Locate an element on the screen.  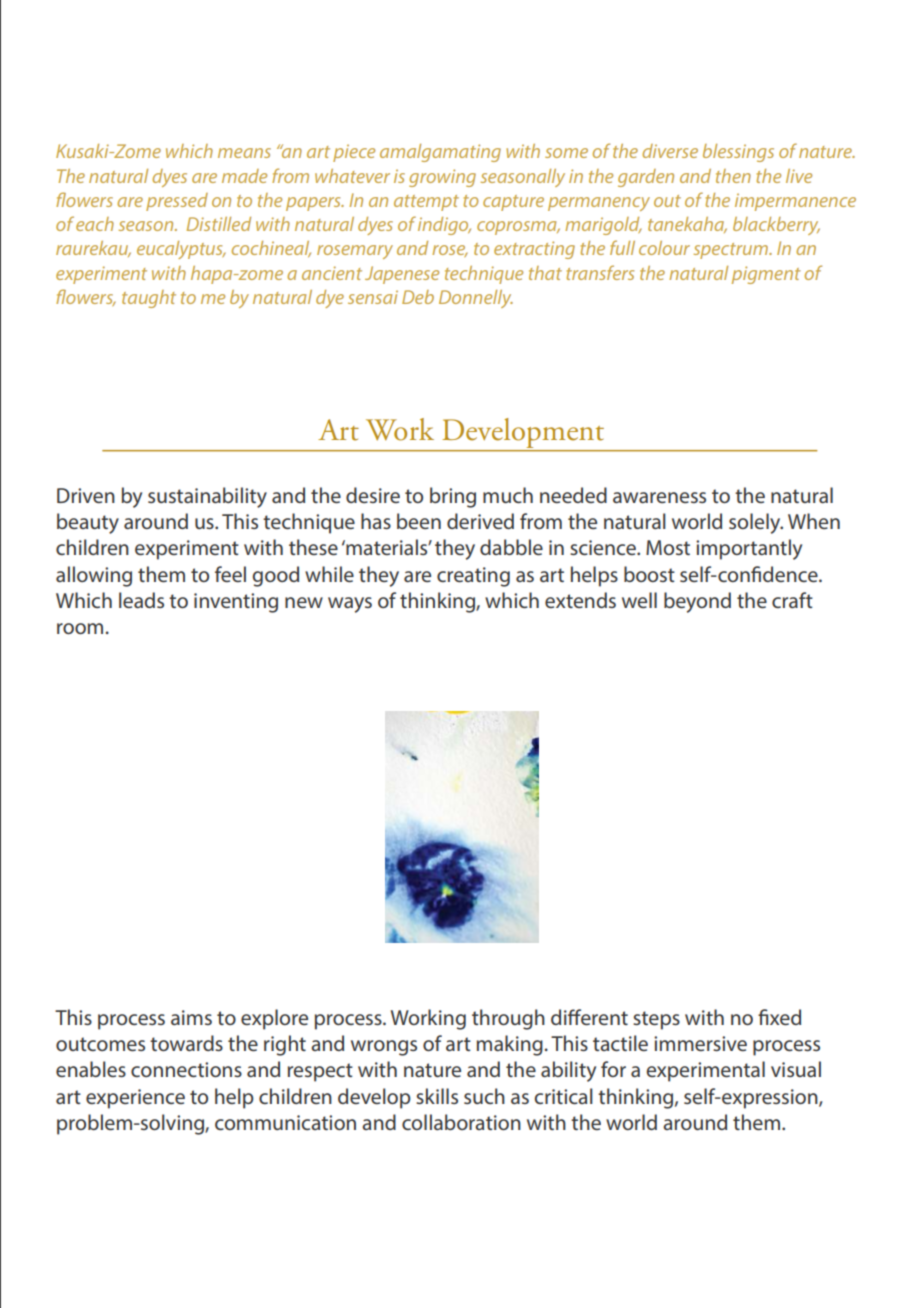
skills is located at coordinates (437, 1096).
